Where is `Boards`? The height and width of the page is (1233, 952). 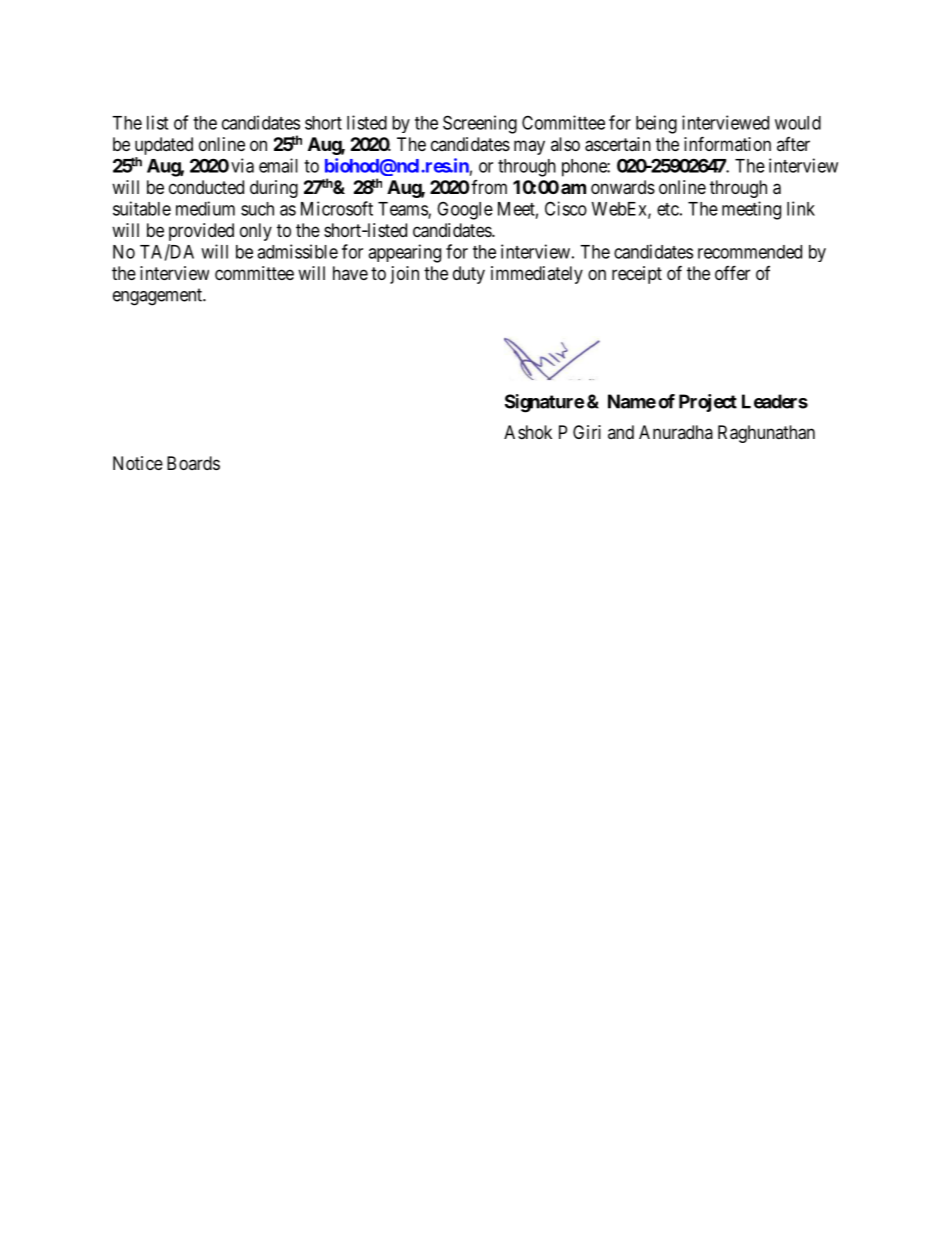 Boards is located at coordinates (193, 463).
